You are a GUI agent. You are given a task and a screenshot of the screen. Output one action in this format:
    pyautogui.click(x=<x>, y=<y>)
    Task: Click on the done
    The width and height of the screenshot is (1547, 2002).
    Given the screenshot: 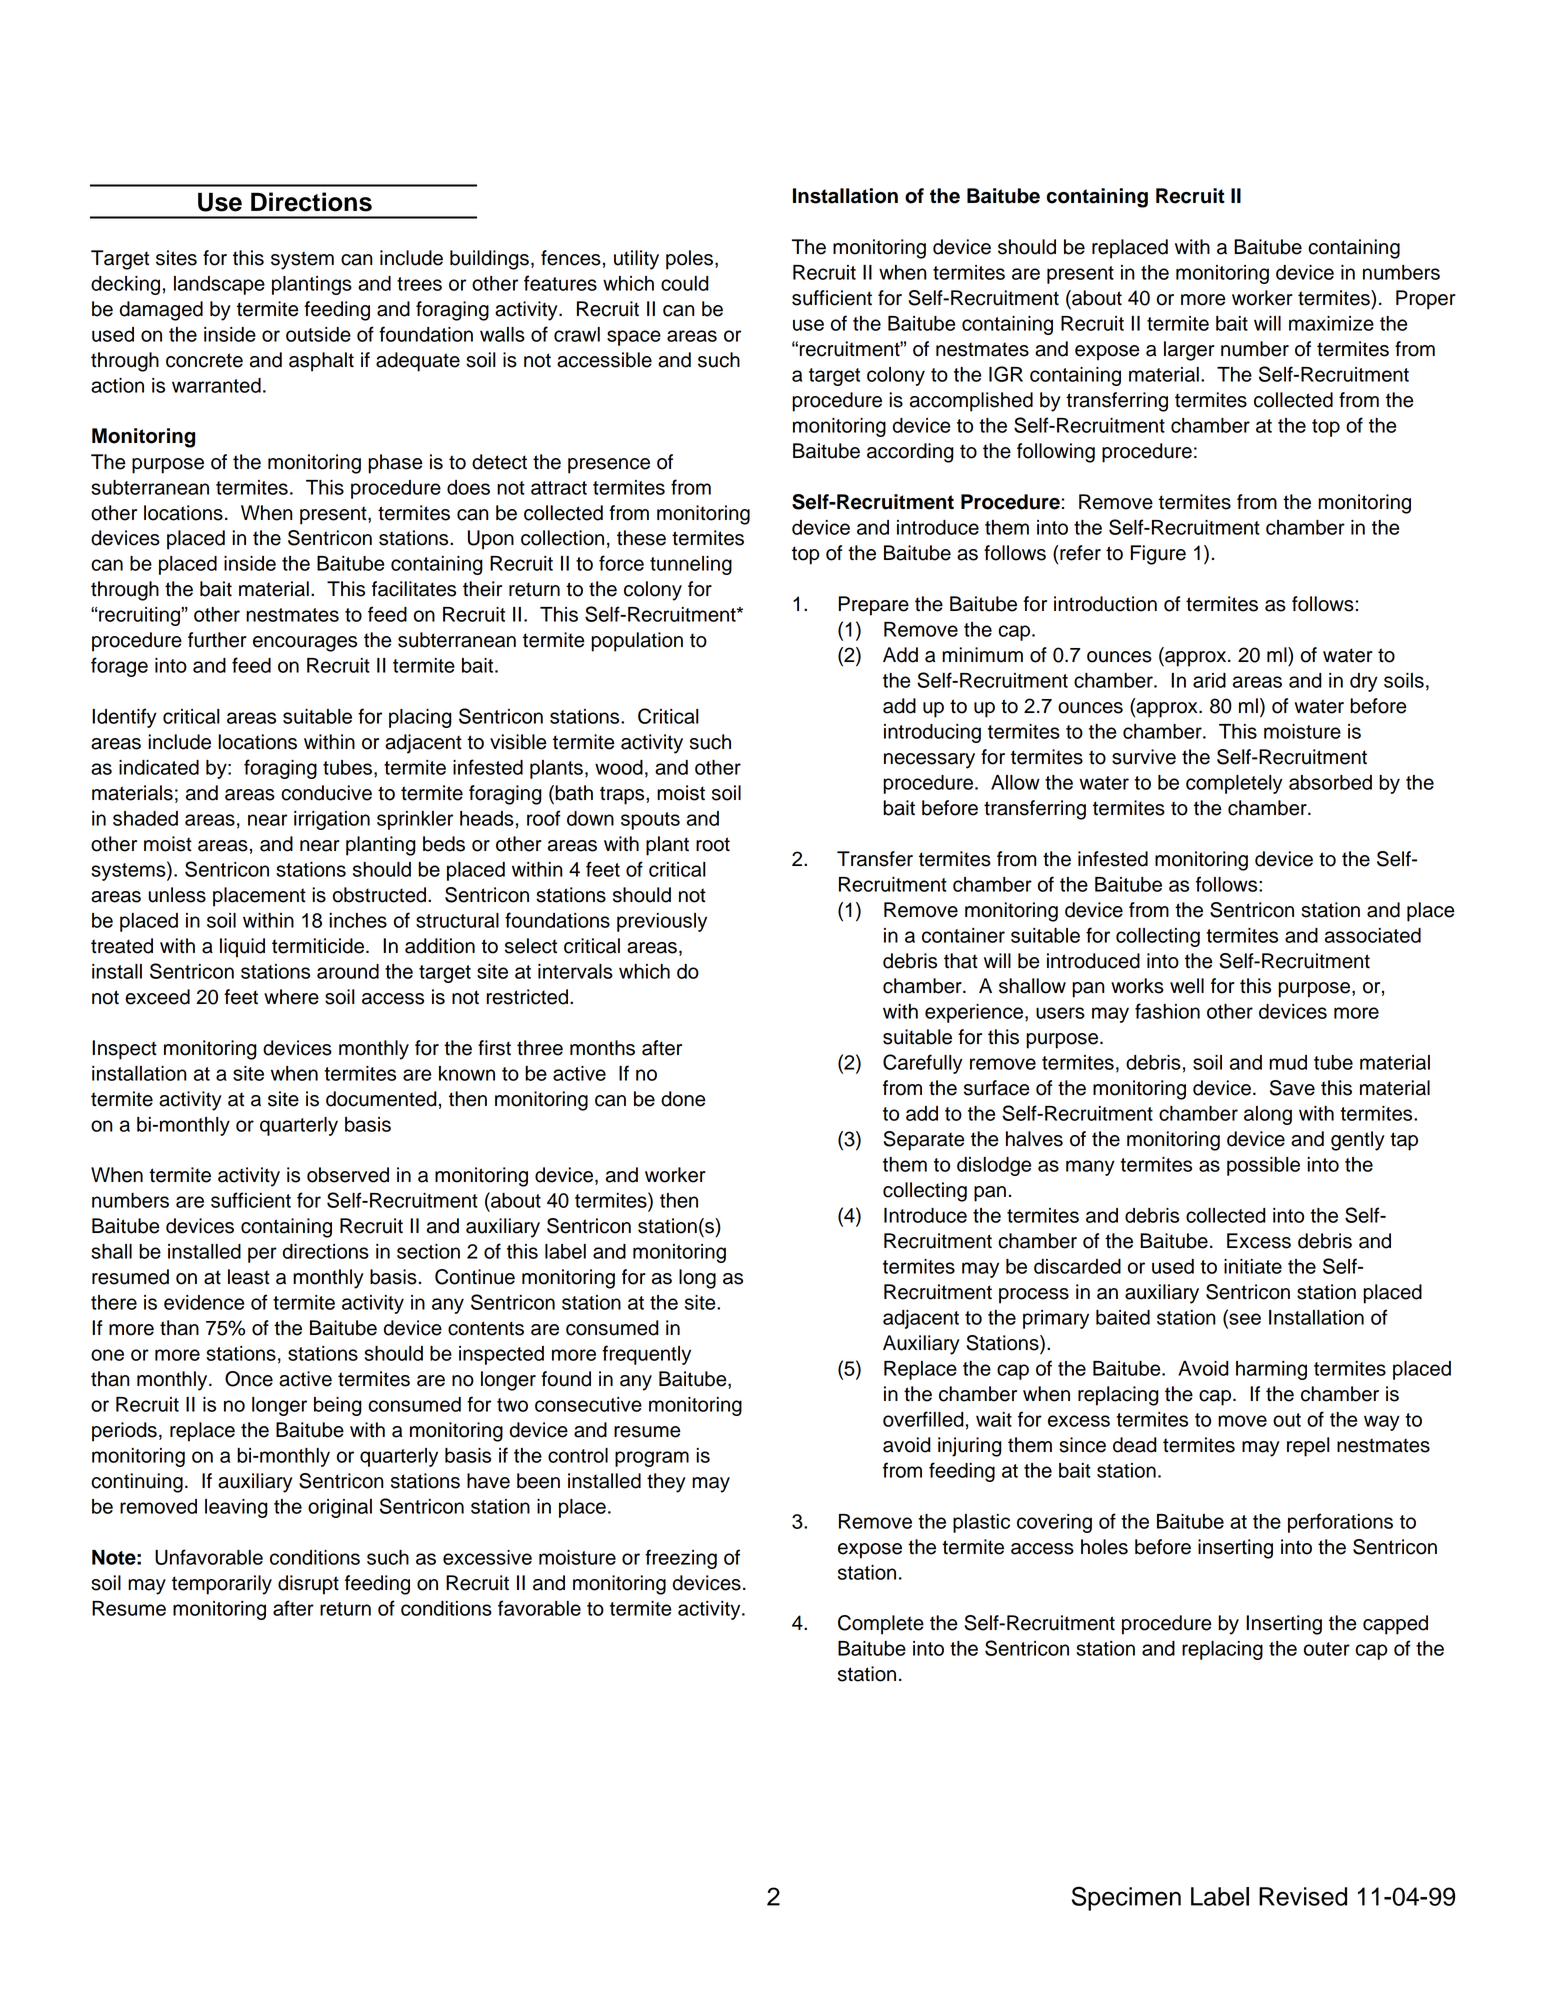 What is the action you would take?
    pyautogui.click(x=683, y=1099)
